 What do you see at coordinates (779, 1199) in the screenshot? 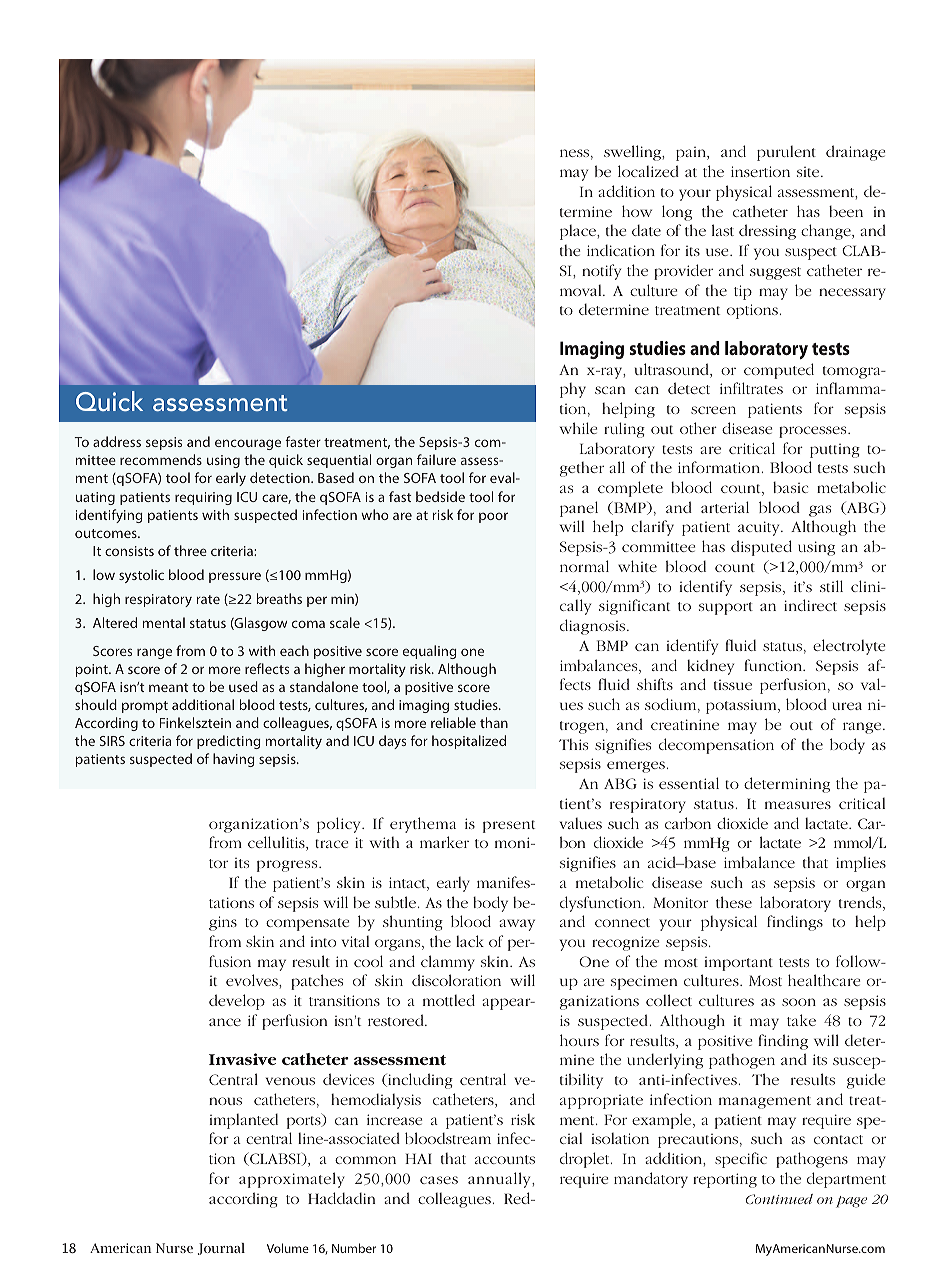
I see `Continued` at bounding box center [779, 1199].
